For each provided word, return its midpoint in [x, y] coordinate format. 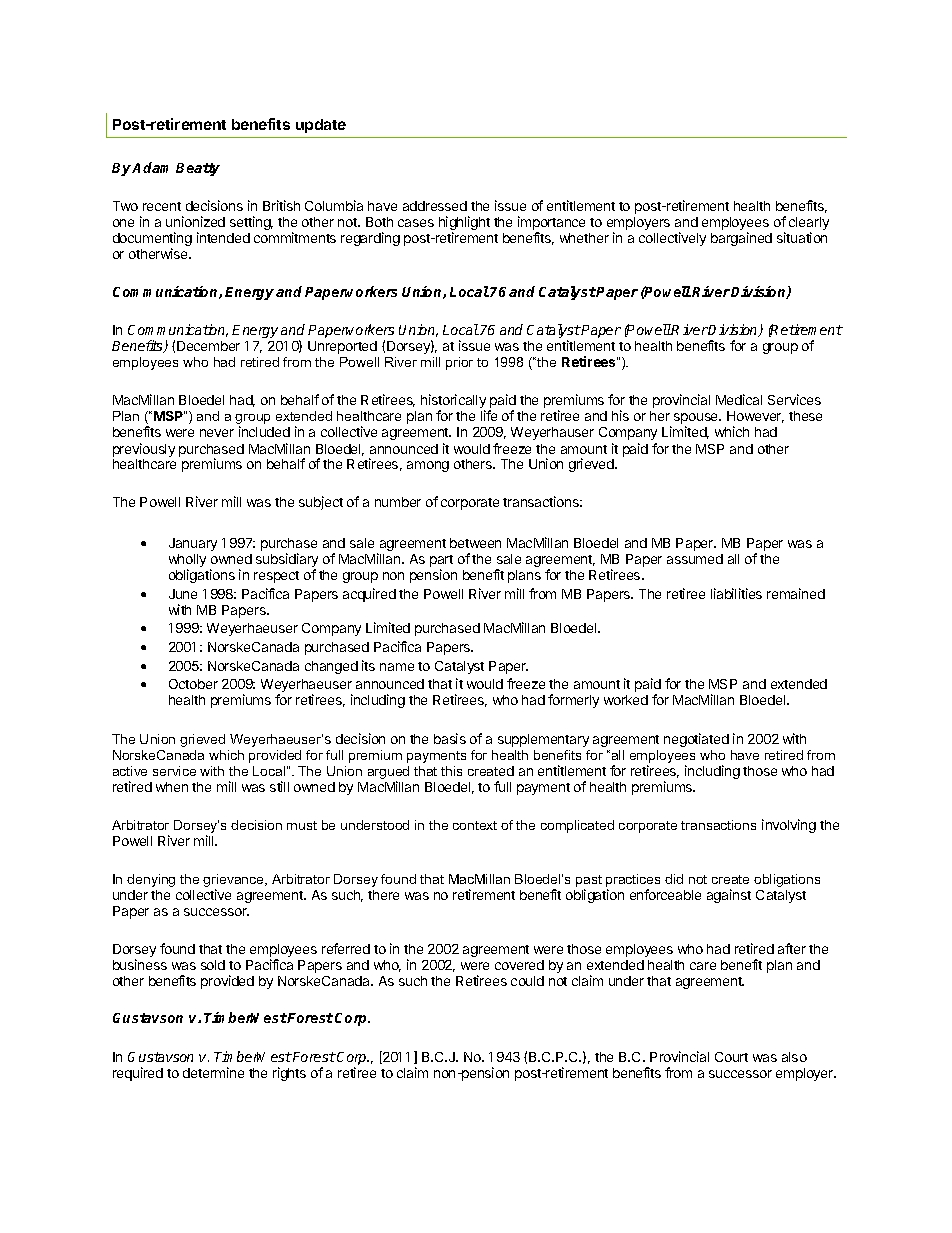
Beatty [198, 169]
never [217, 433]
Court [731, 1057]
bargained [741, 239]
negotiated [696, 740]
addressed [435, 206]
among [428, 466]
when [172, 787]
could [527, 981]
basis [450, 738]
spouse [697, 420]
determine [213, 1072]
